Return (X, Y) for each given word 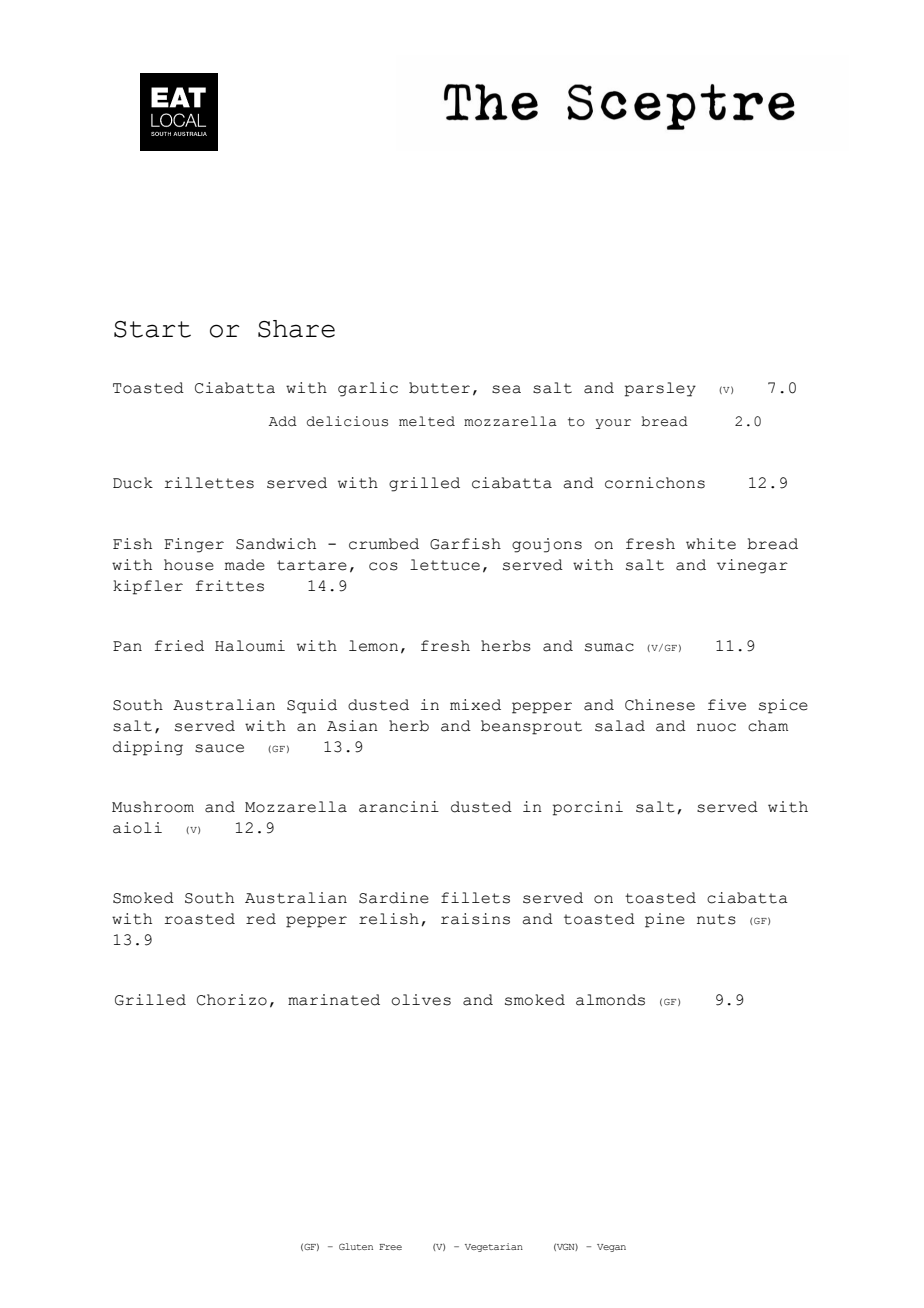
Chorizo (232, 1000)
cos (383, 566)
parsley (660, 389)
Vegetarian (494, 1247)
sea (506, 389)
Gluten (356, 1246)
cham (768, 726)
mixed (475, 705)
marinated (334, 1000)
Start (152, 329)
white (711, 544)
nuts (716, 919)
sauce (219, 748)
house (189, 565)
